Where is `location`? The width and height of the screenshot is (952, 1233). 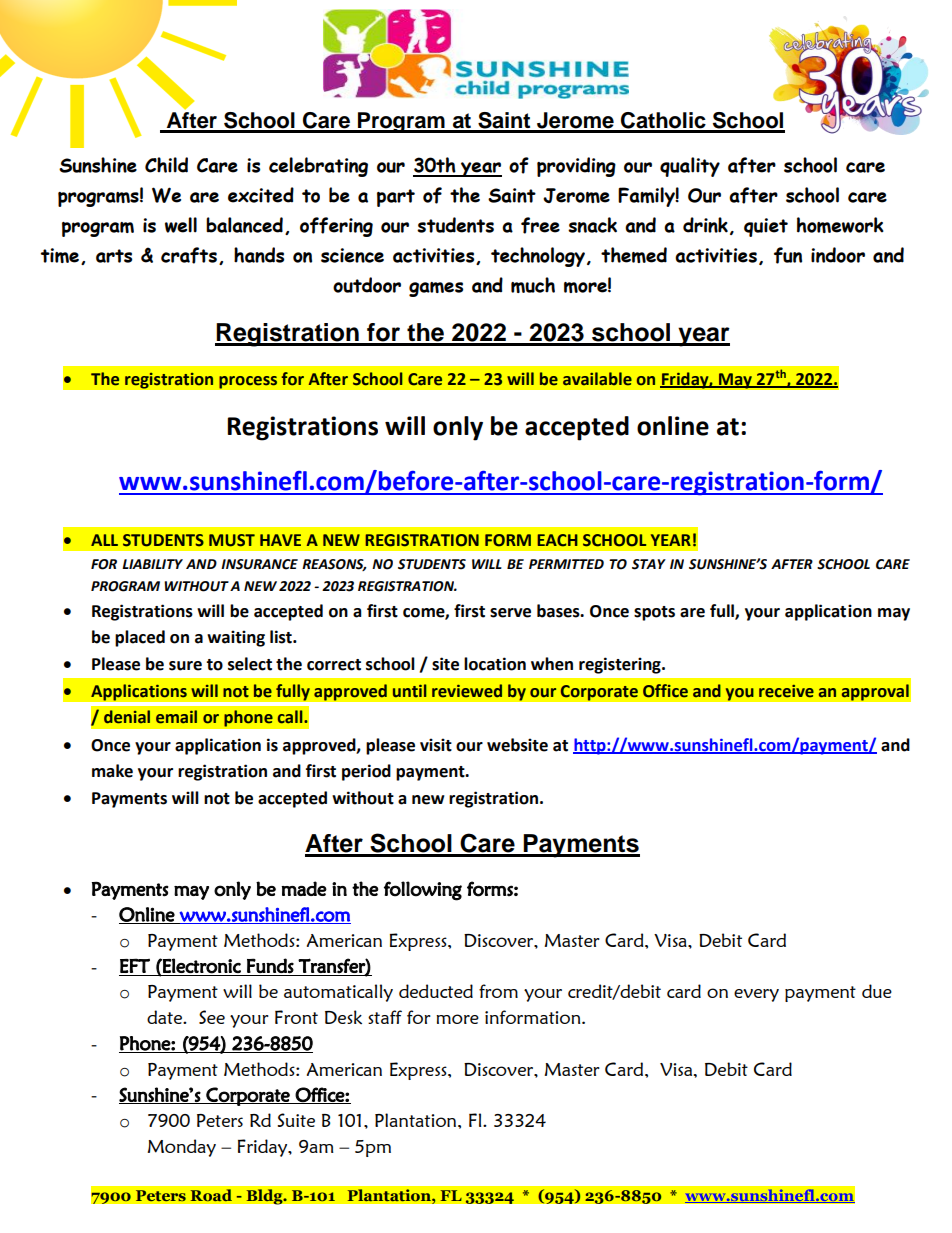
location is located at coordinates (495, 664).
